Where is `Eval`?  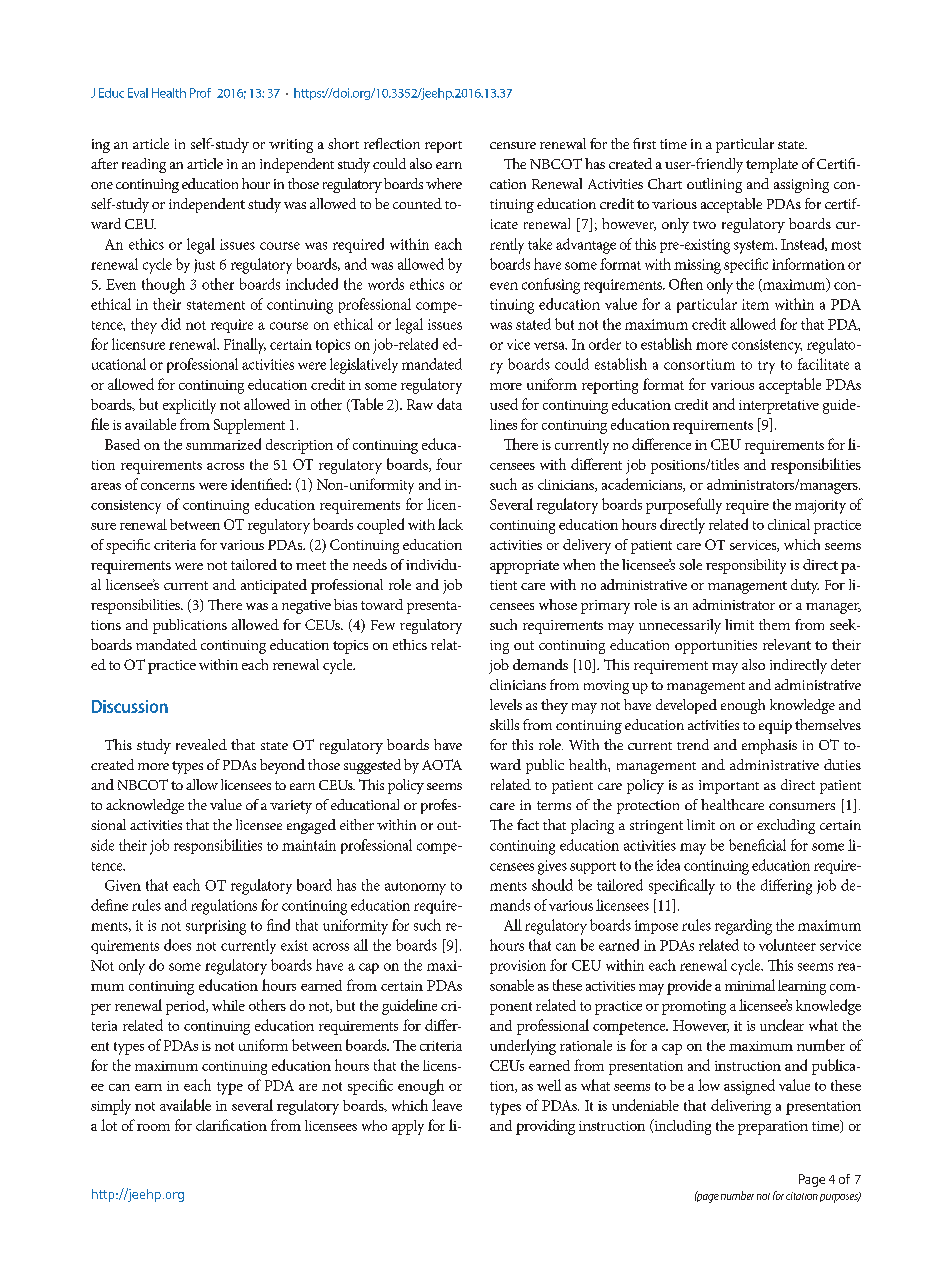
Eval is located at coordinates (138, 93).
